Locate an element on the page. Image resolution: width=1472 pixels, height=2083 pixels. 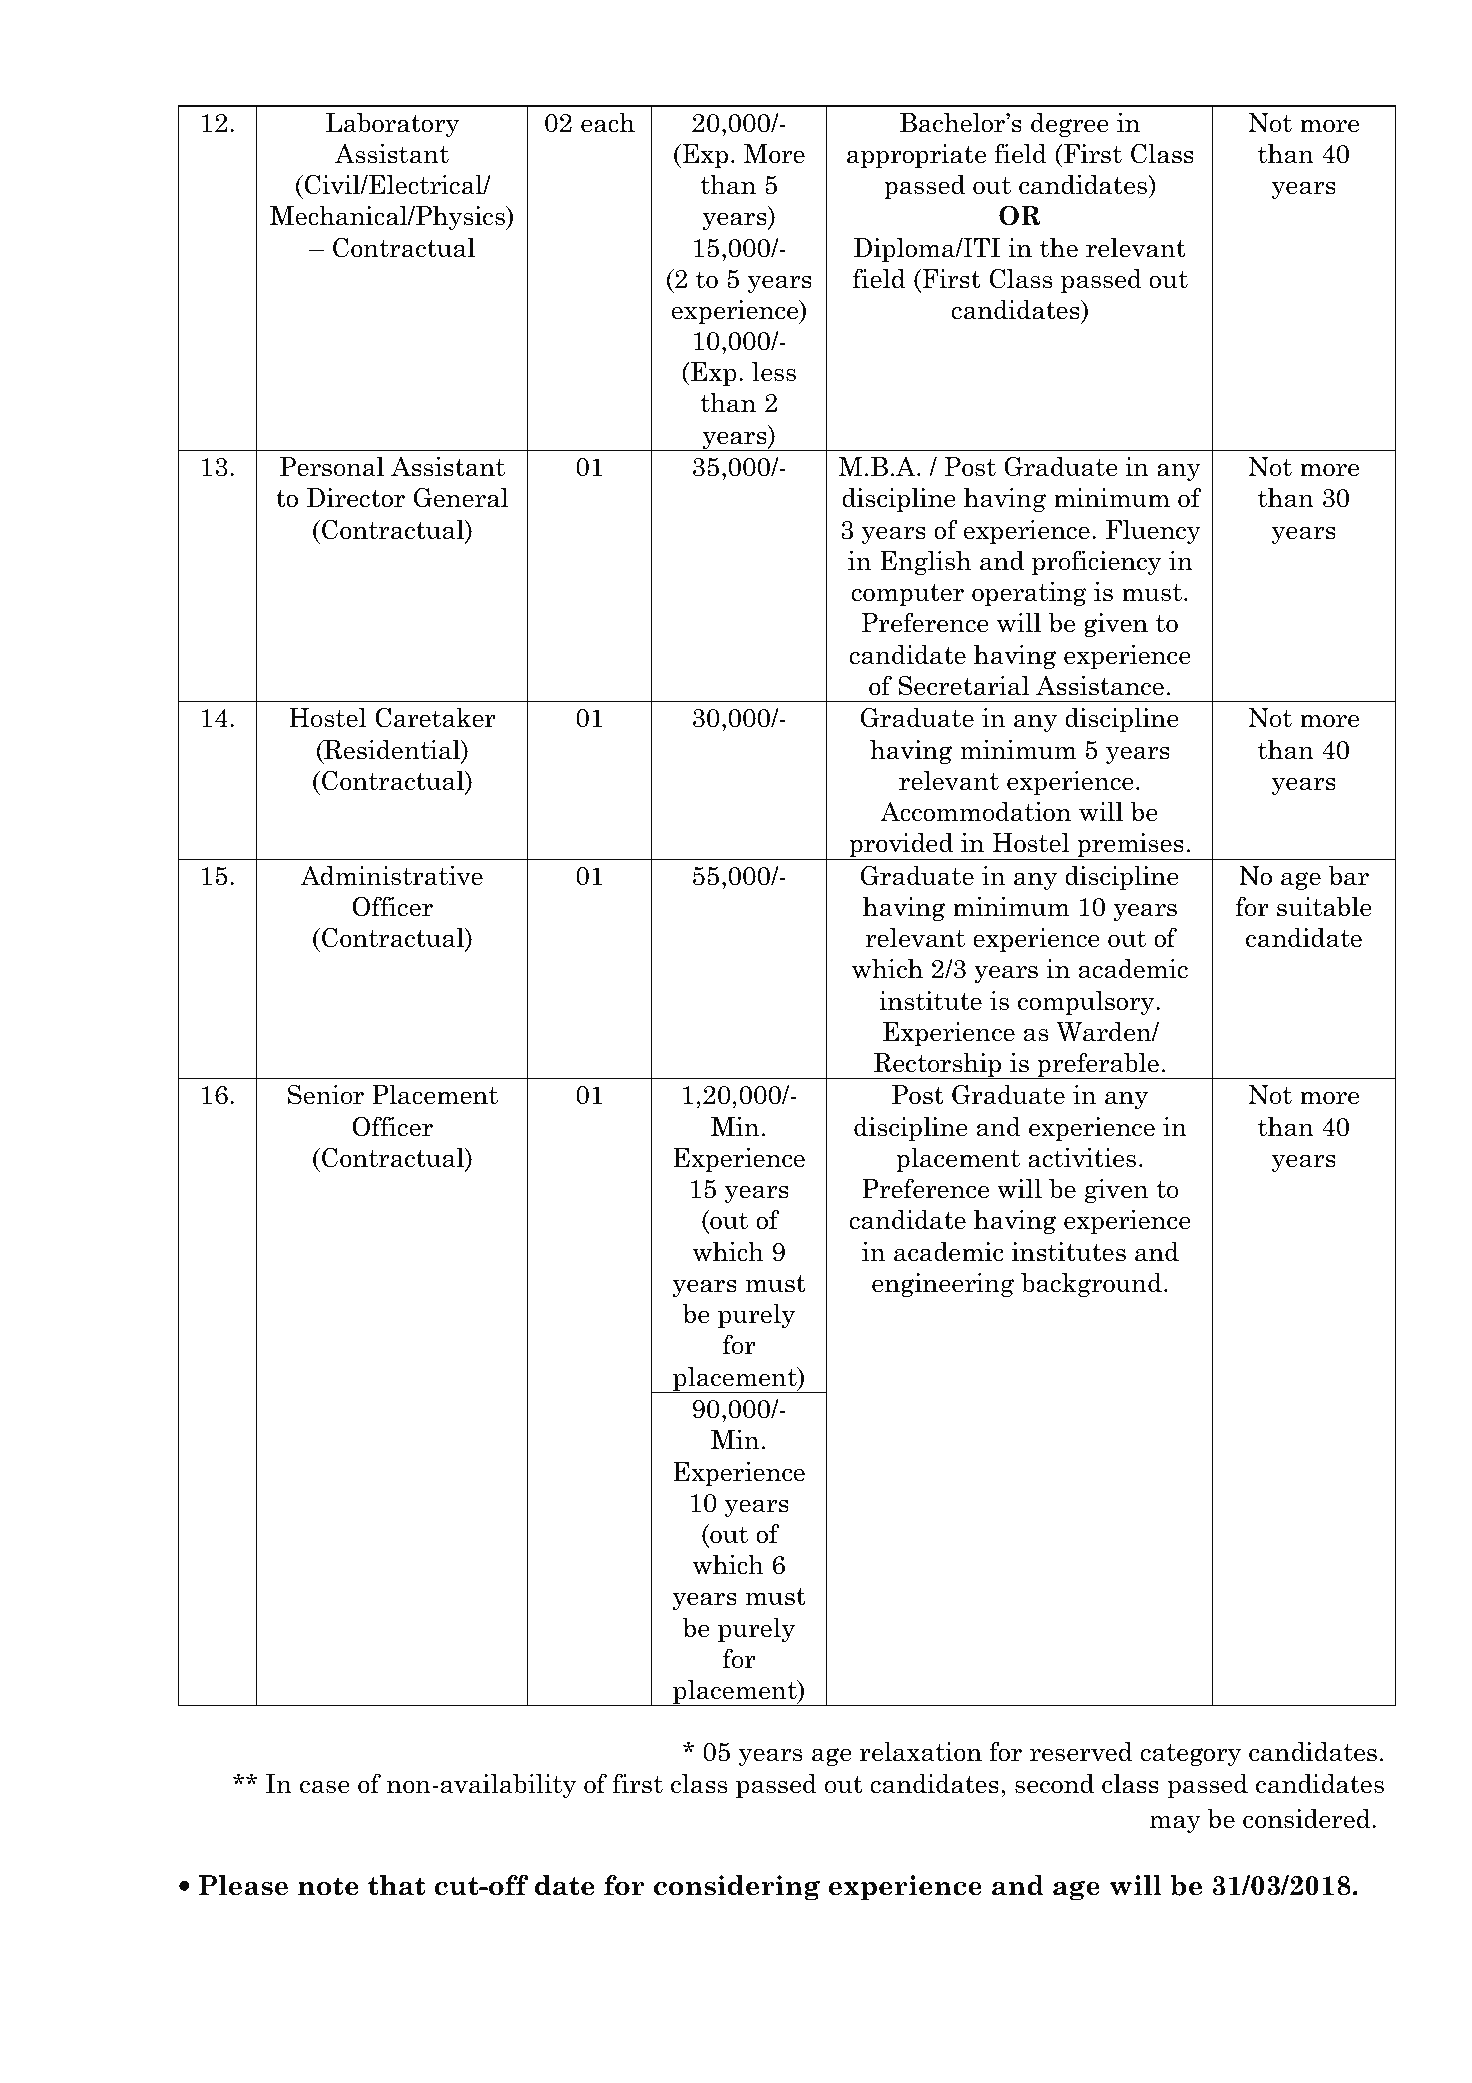
Director is located at coordinates (356, 498).
